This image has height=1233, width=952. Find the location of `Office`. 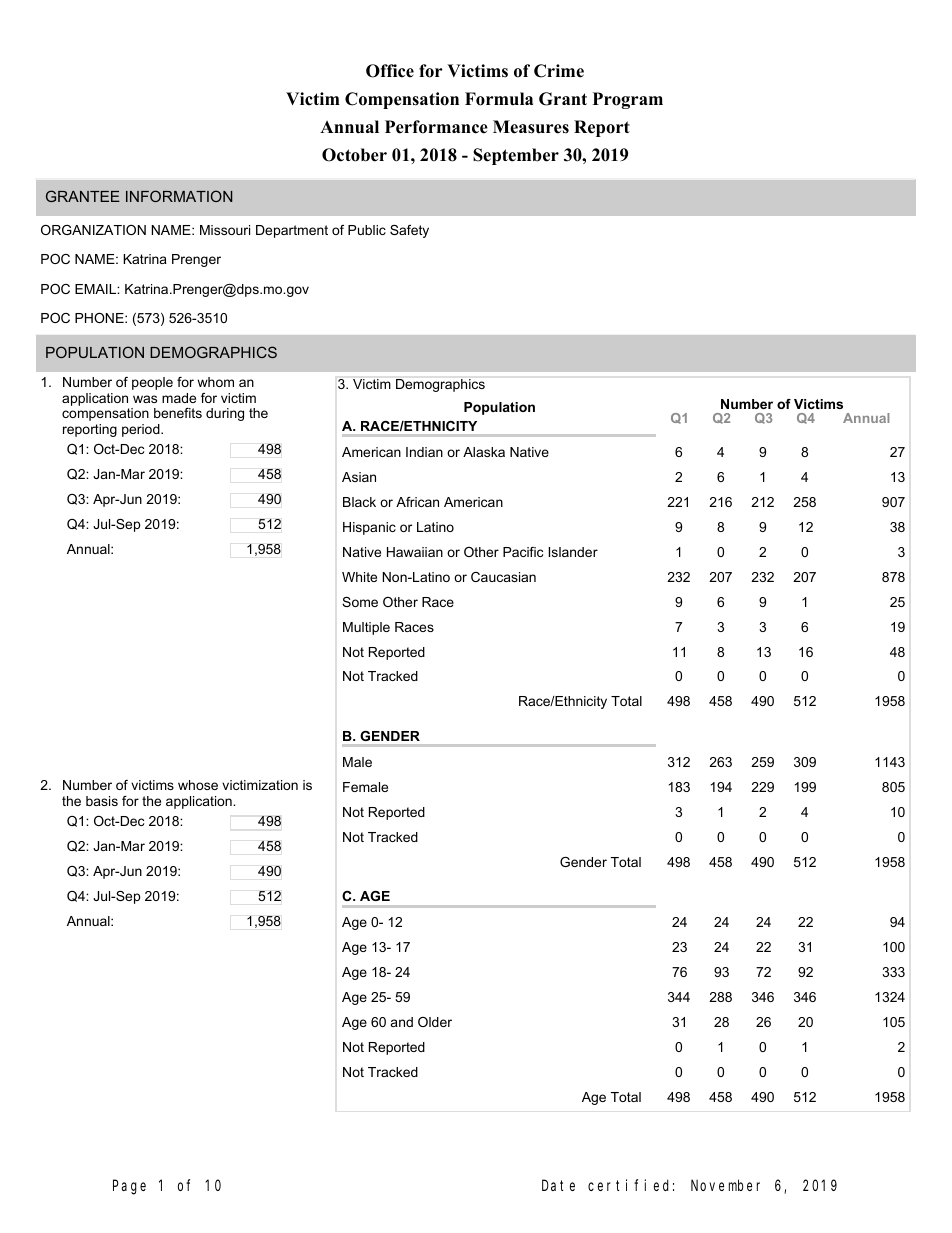

Office is located at coordinates (390, 71).
